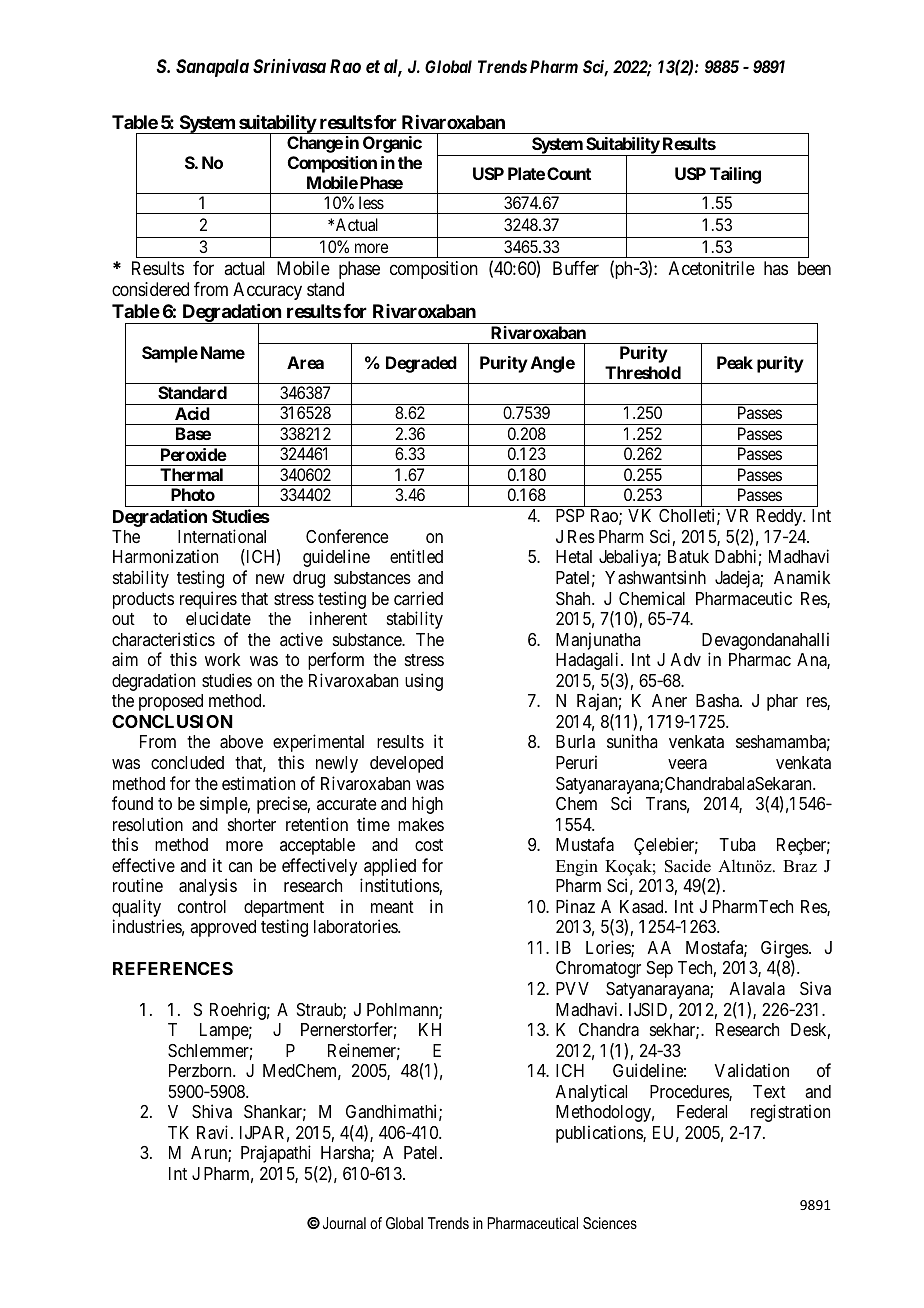  I want to click on Ravi, so click(214, 1132).
